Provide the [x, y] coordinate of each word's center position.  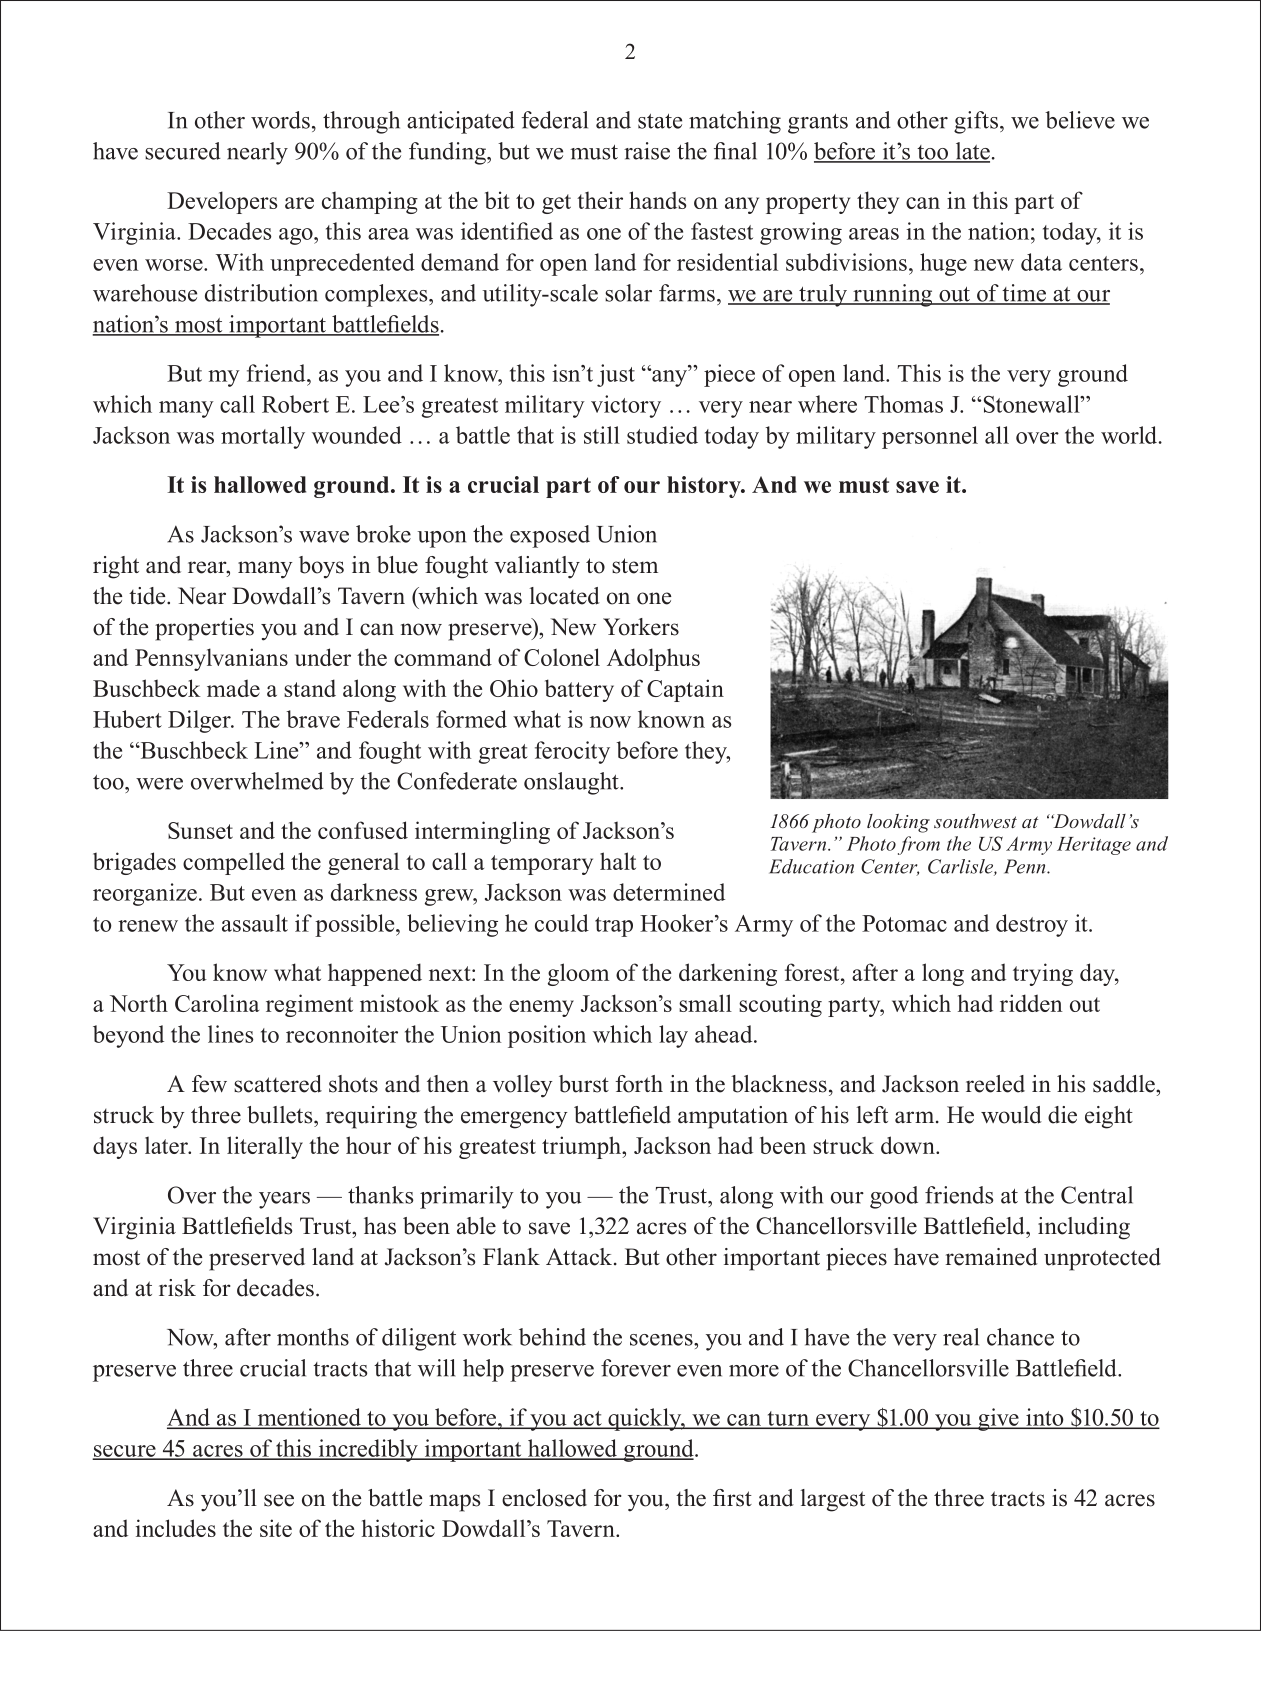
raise [647, 151]
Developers [222, 202]
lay [673, 1036]
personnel [930, 437]
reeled [995, 1084]
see [279, 1500]
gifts [976, 122]
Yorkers [641, 627]
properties [204, 629]
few [209, 1084]
